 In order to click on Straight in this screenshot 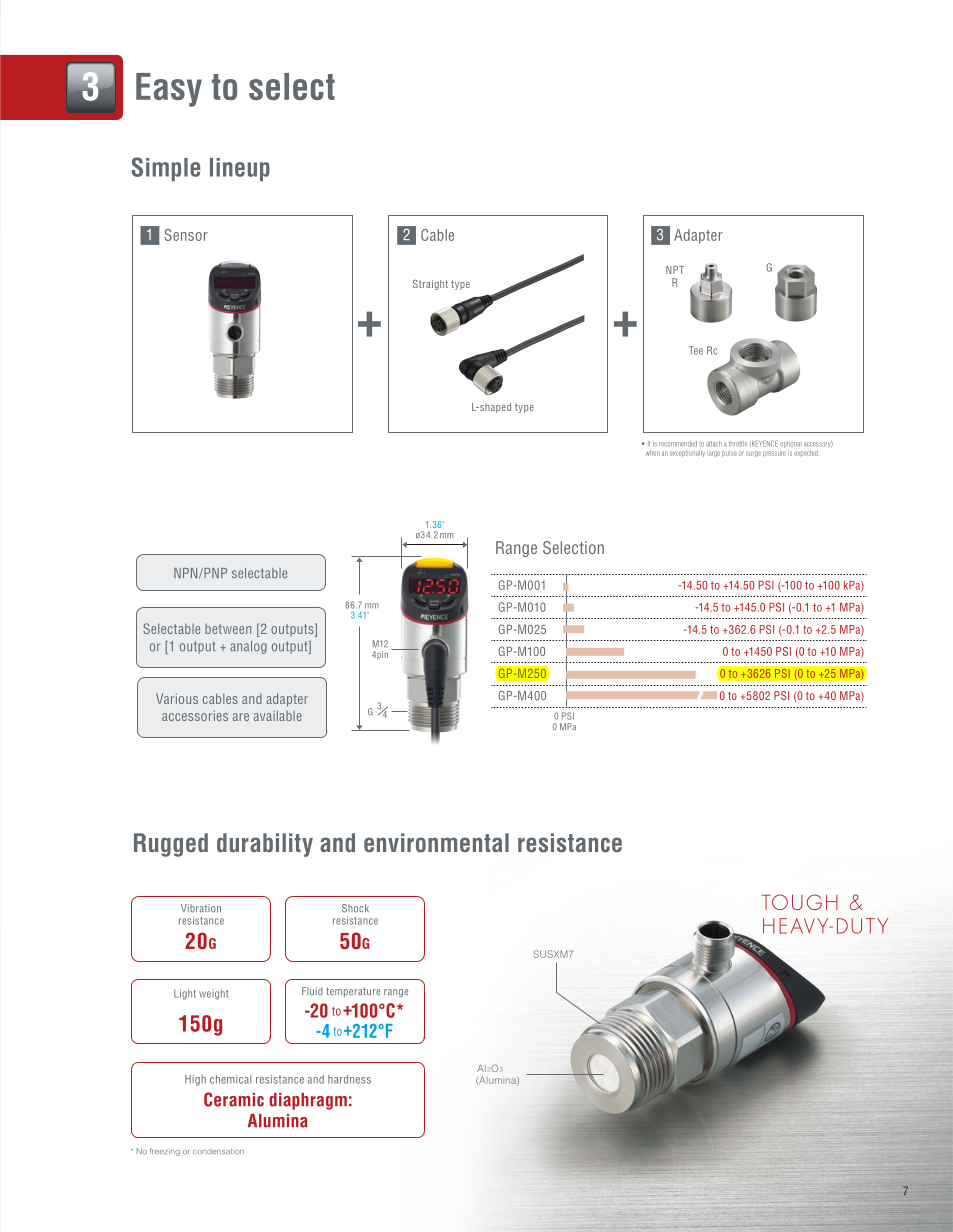, I will do `click(430, 285)`.
